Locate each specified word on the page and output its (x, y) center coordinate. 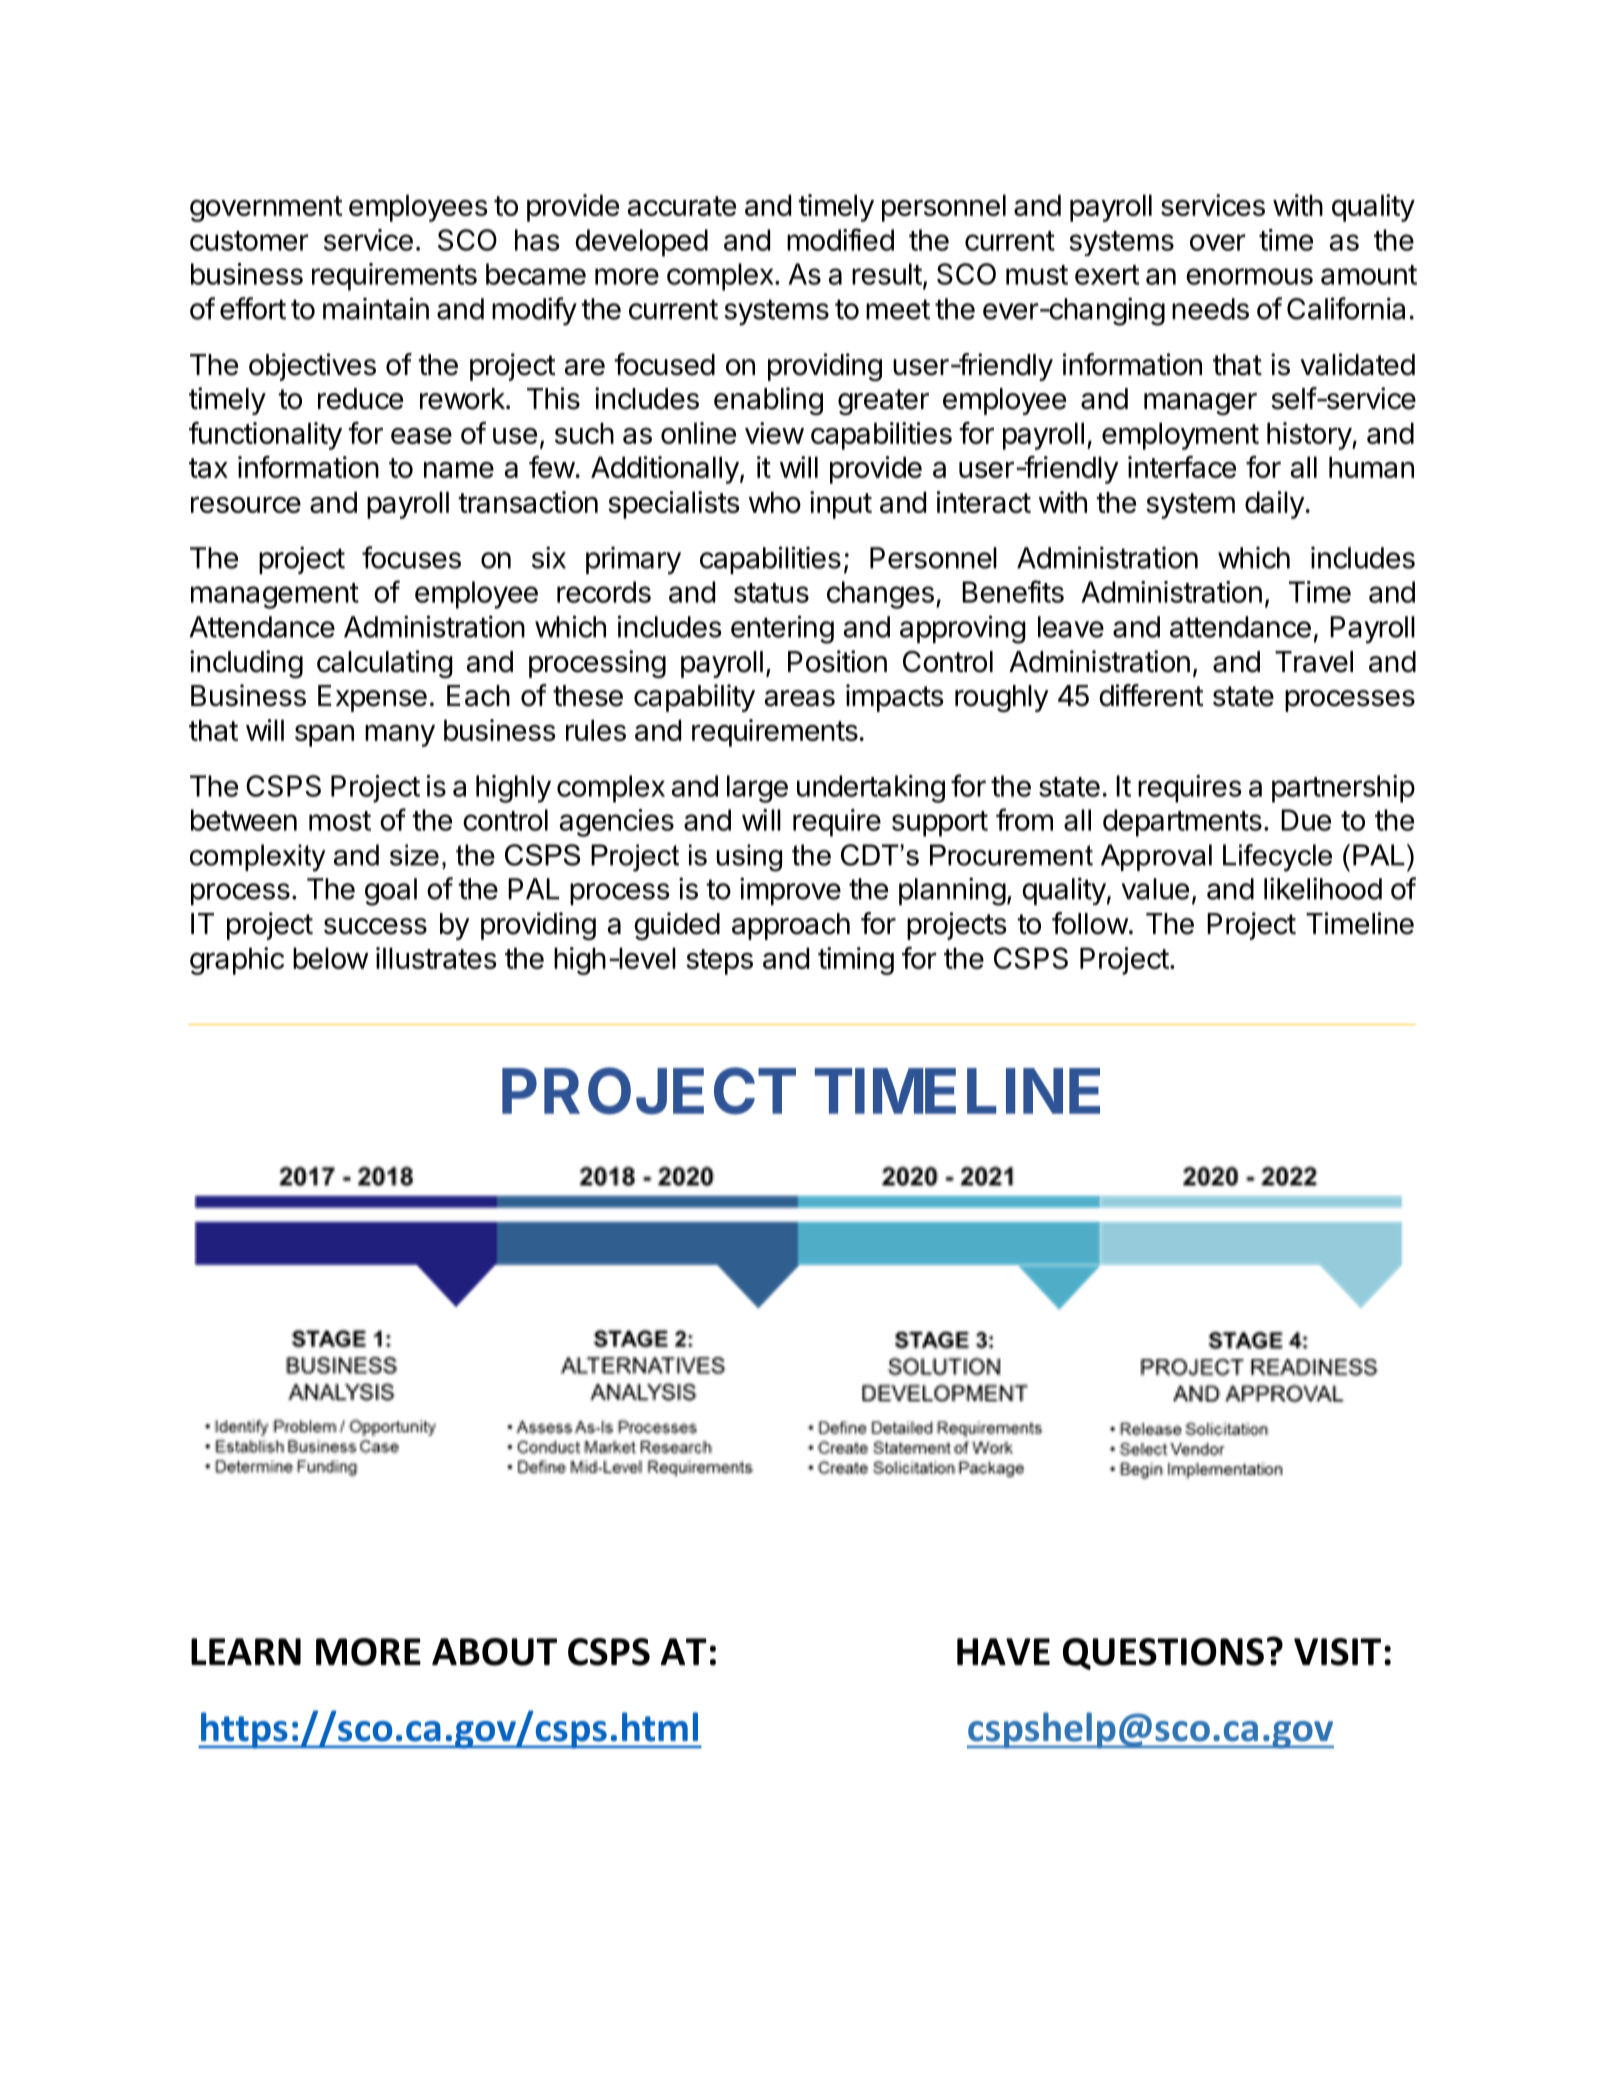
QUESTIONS (1163, 1654)
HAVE (1003, 1651)
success (375, 926)
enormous (1249, 276)
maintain (376, 308)
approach (791, 926)
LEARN (246, 1651)
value (1155, 889)
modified (840, 239)
